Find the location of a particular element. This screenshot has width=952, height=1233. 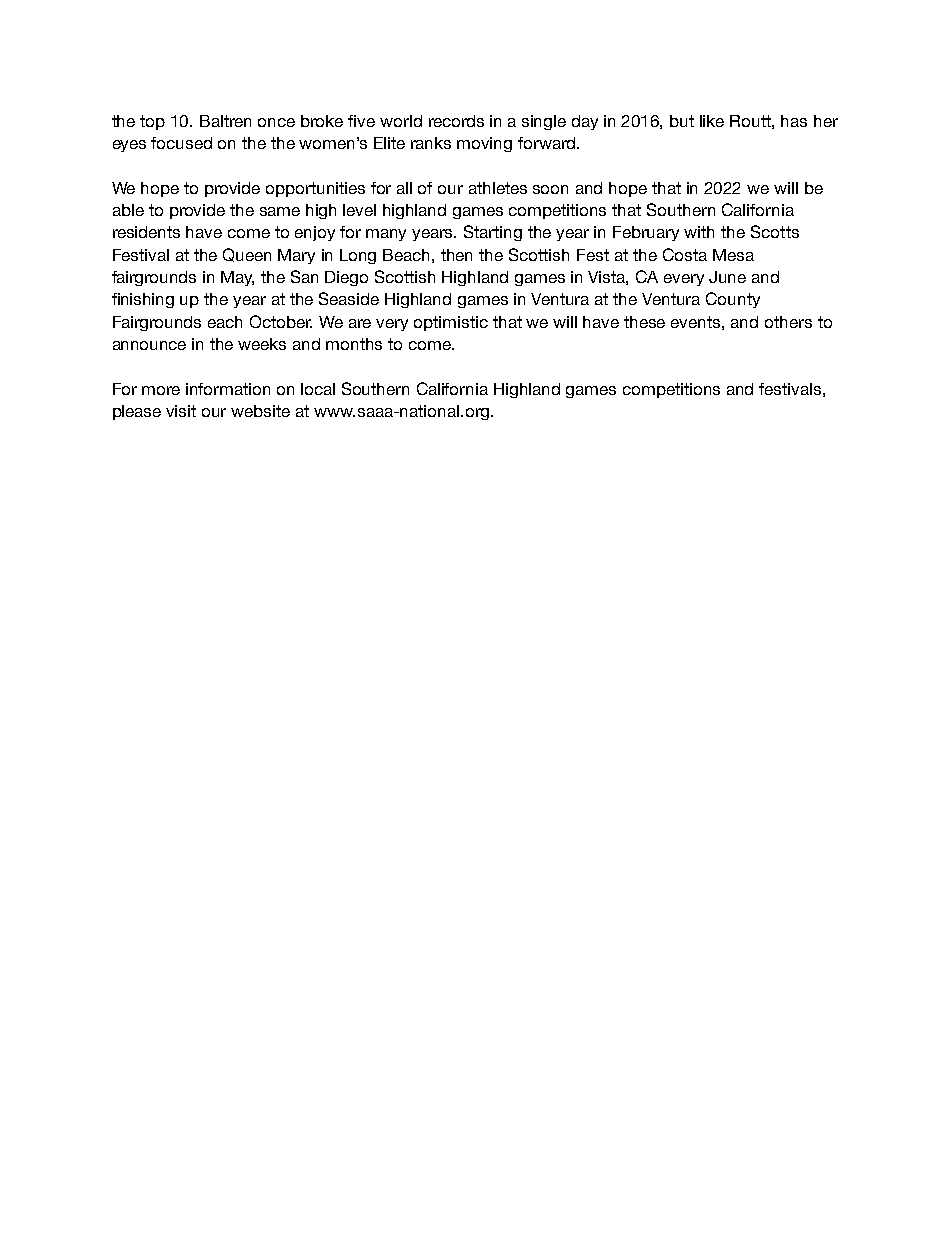

May is located at coordinates (237, 278).
